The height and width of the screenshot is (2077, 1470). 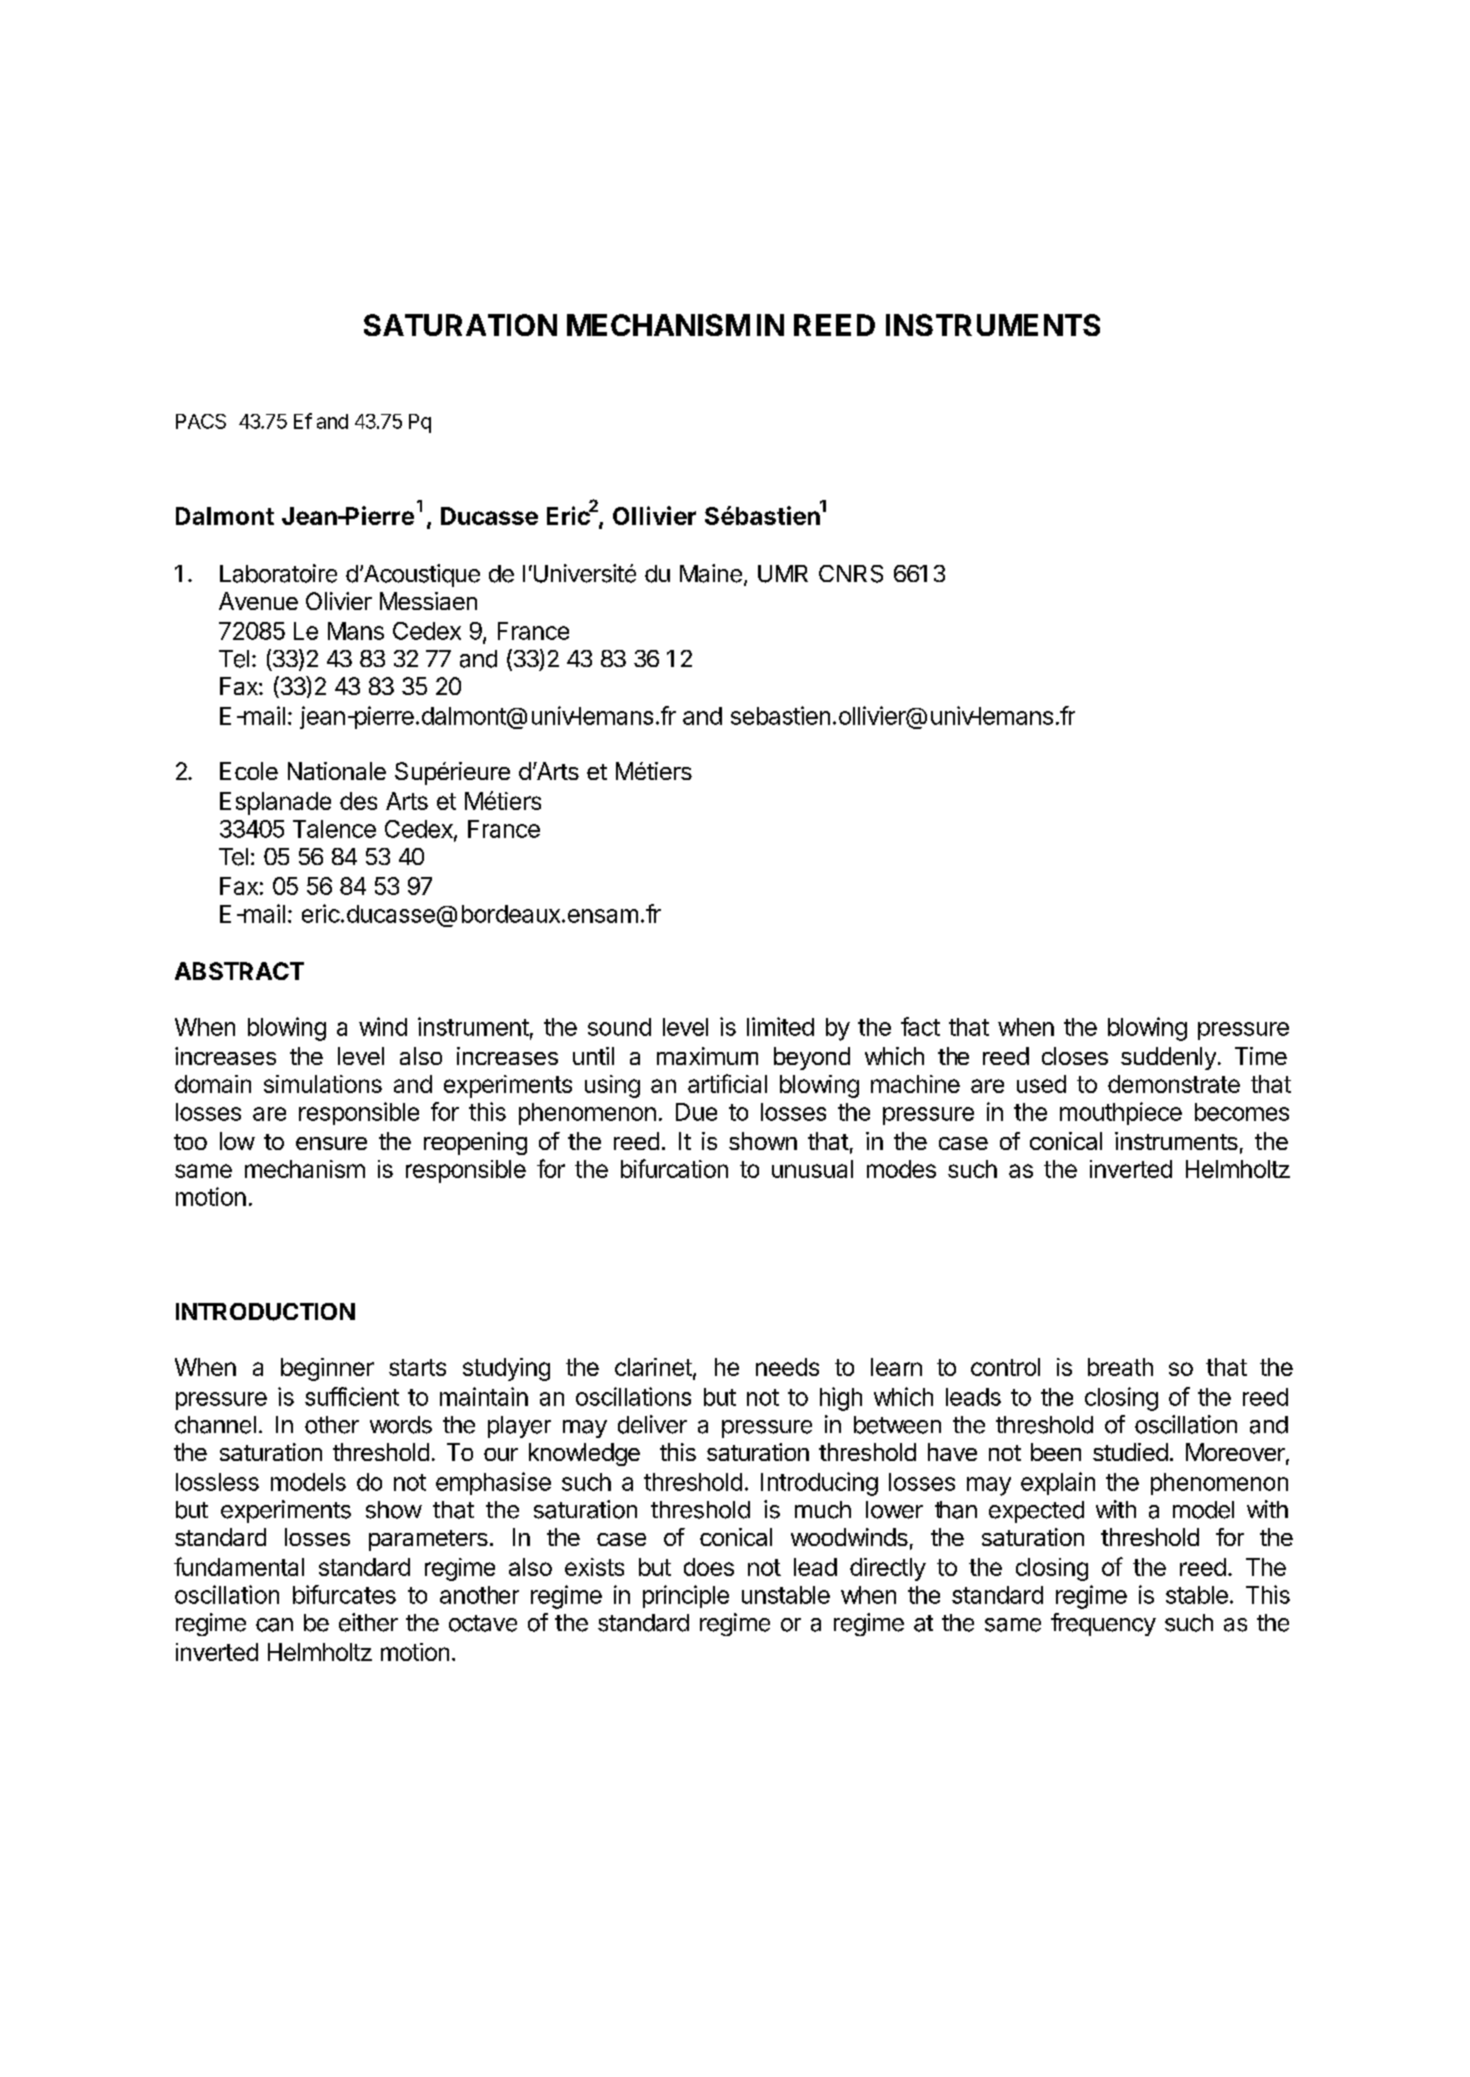 What do you see at coordinates (1168, 1058) in the screenshot?
I see `suddenly` at bounding box center [1168, 1058].
